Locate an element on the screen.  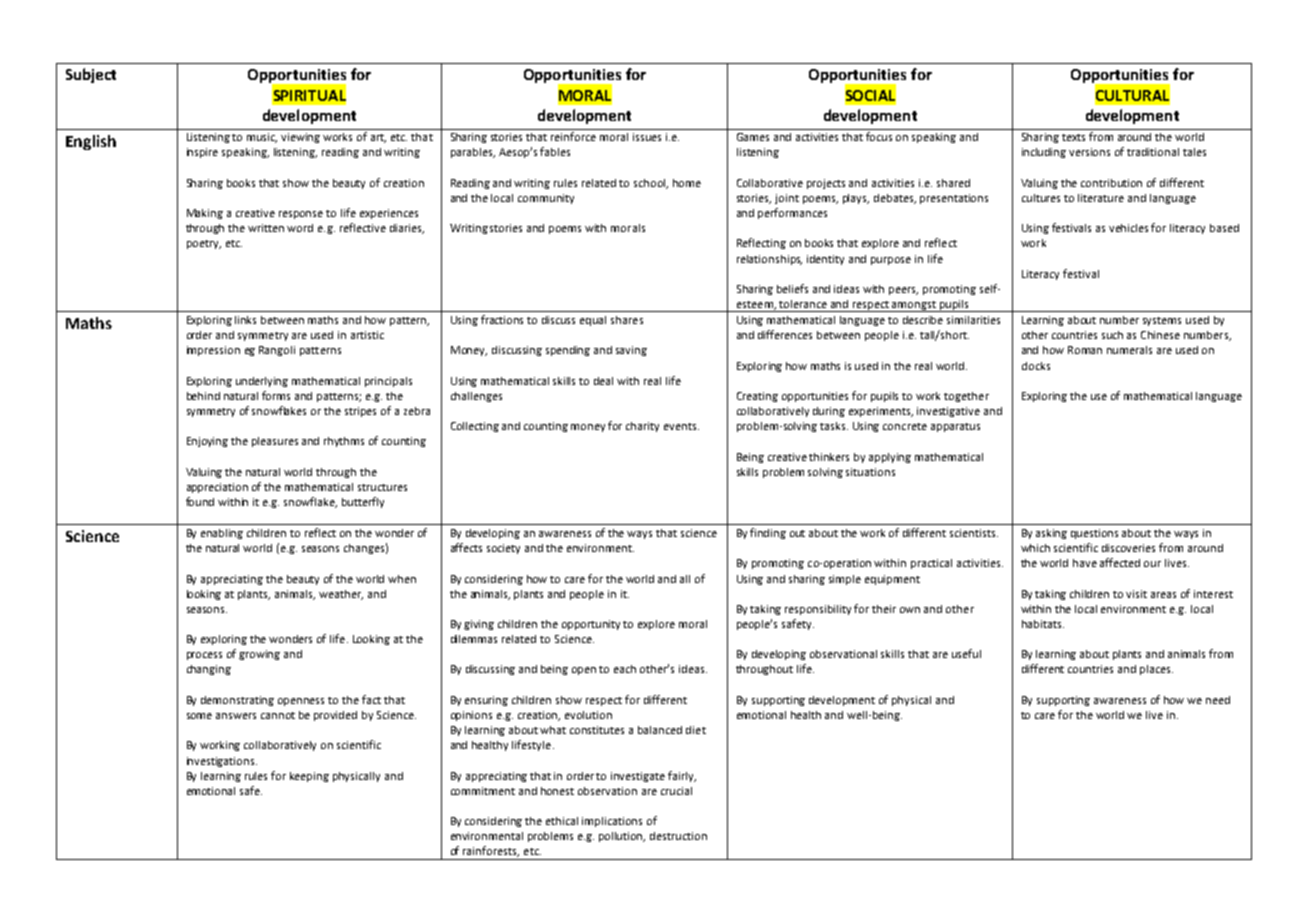
each is located at coordinates (625, 669).
